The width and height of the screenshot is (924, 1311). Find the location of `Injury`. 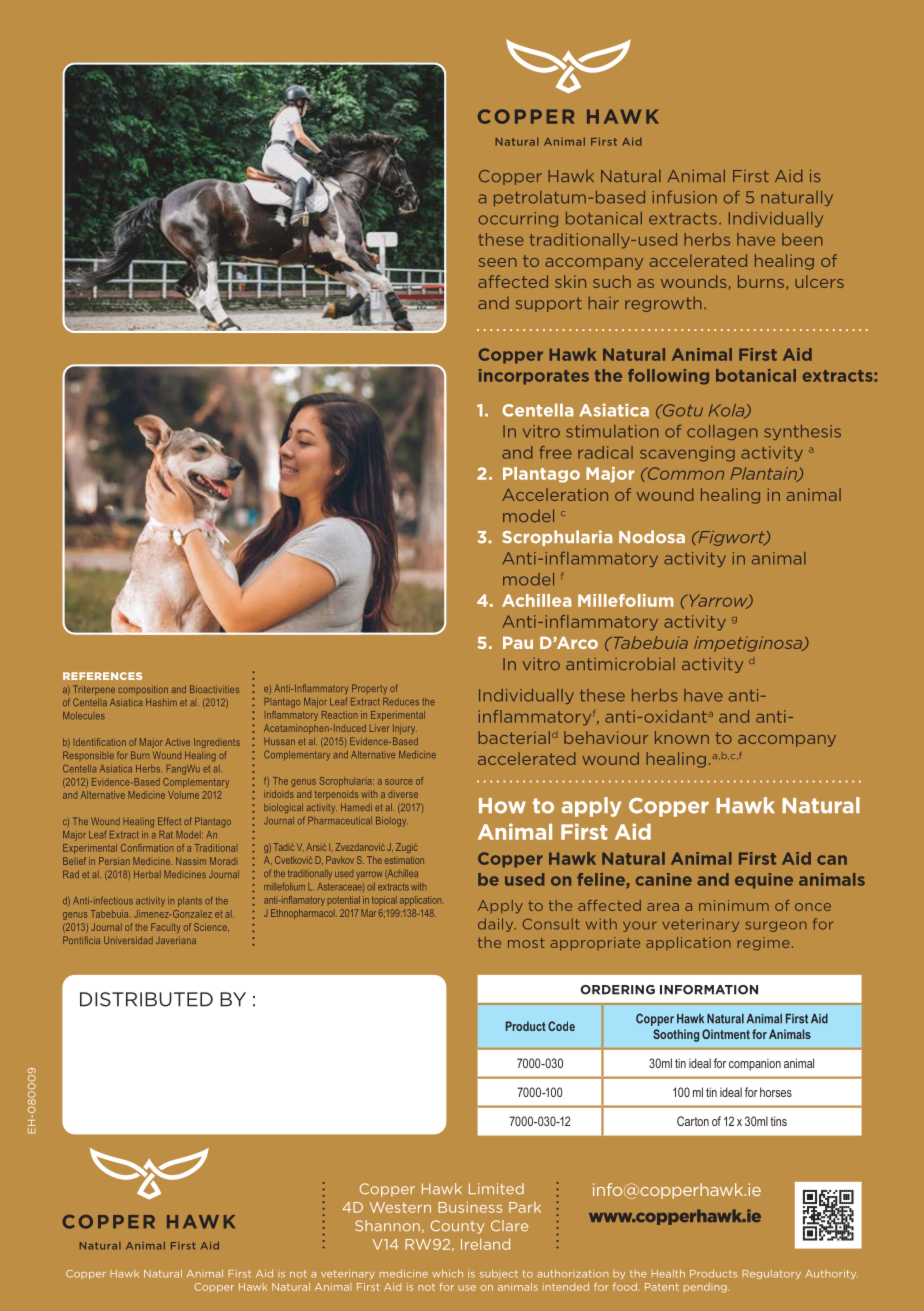

Injury is located at coordinates (405, 729).
